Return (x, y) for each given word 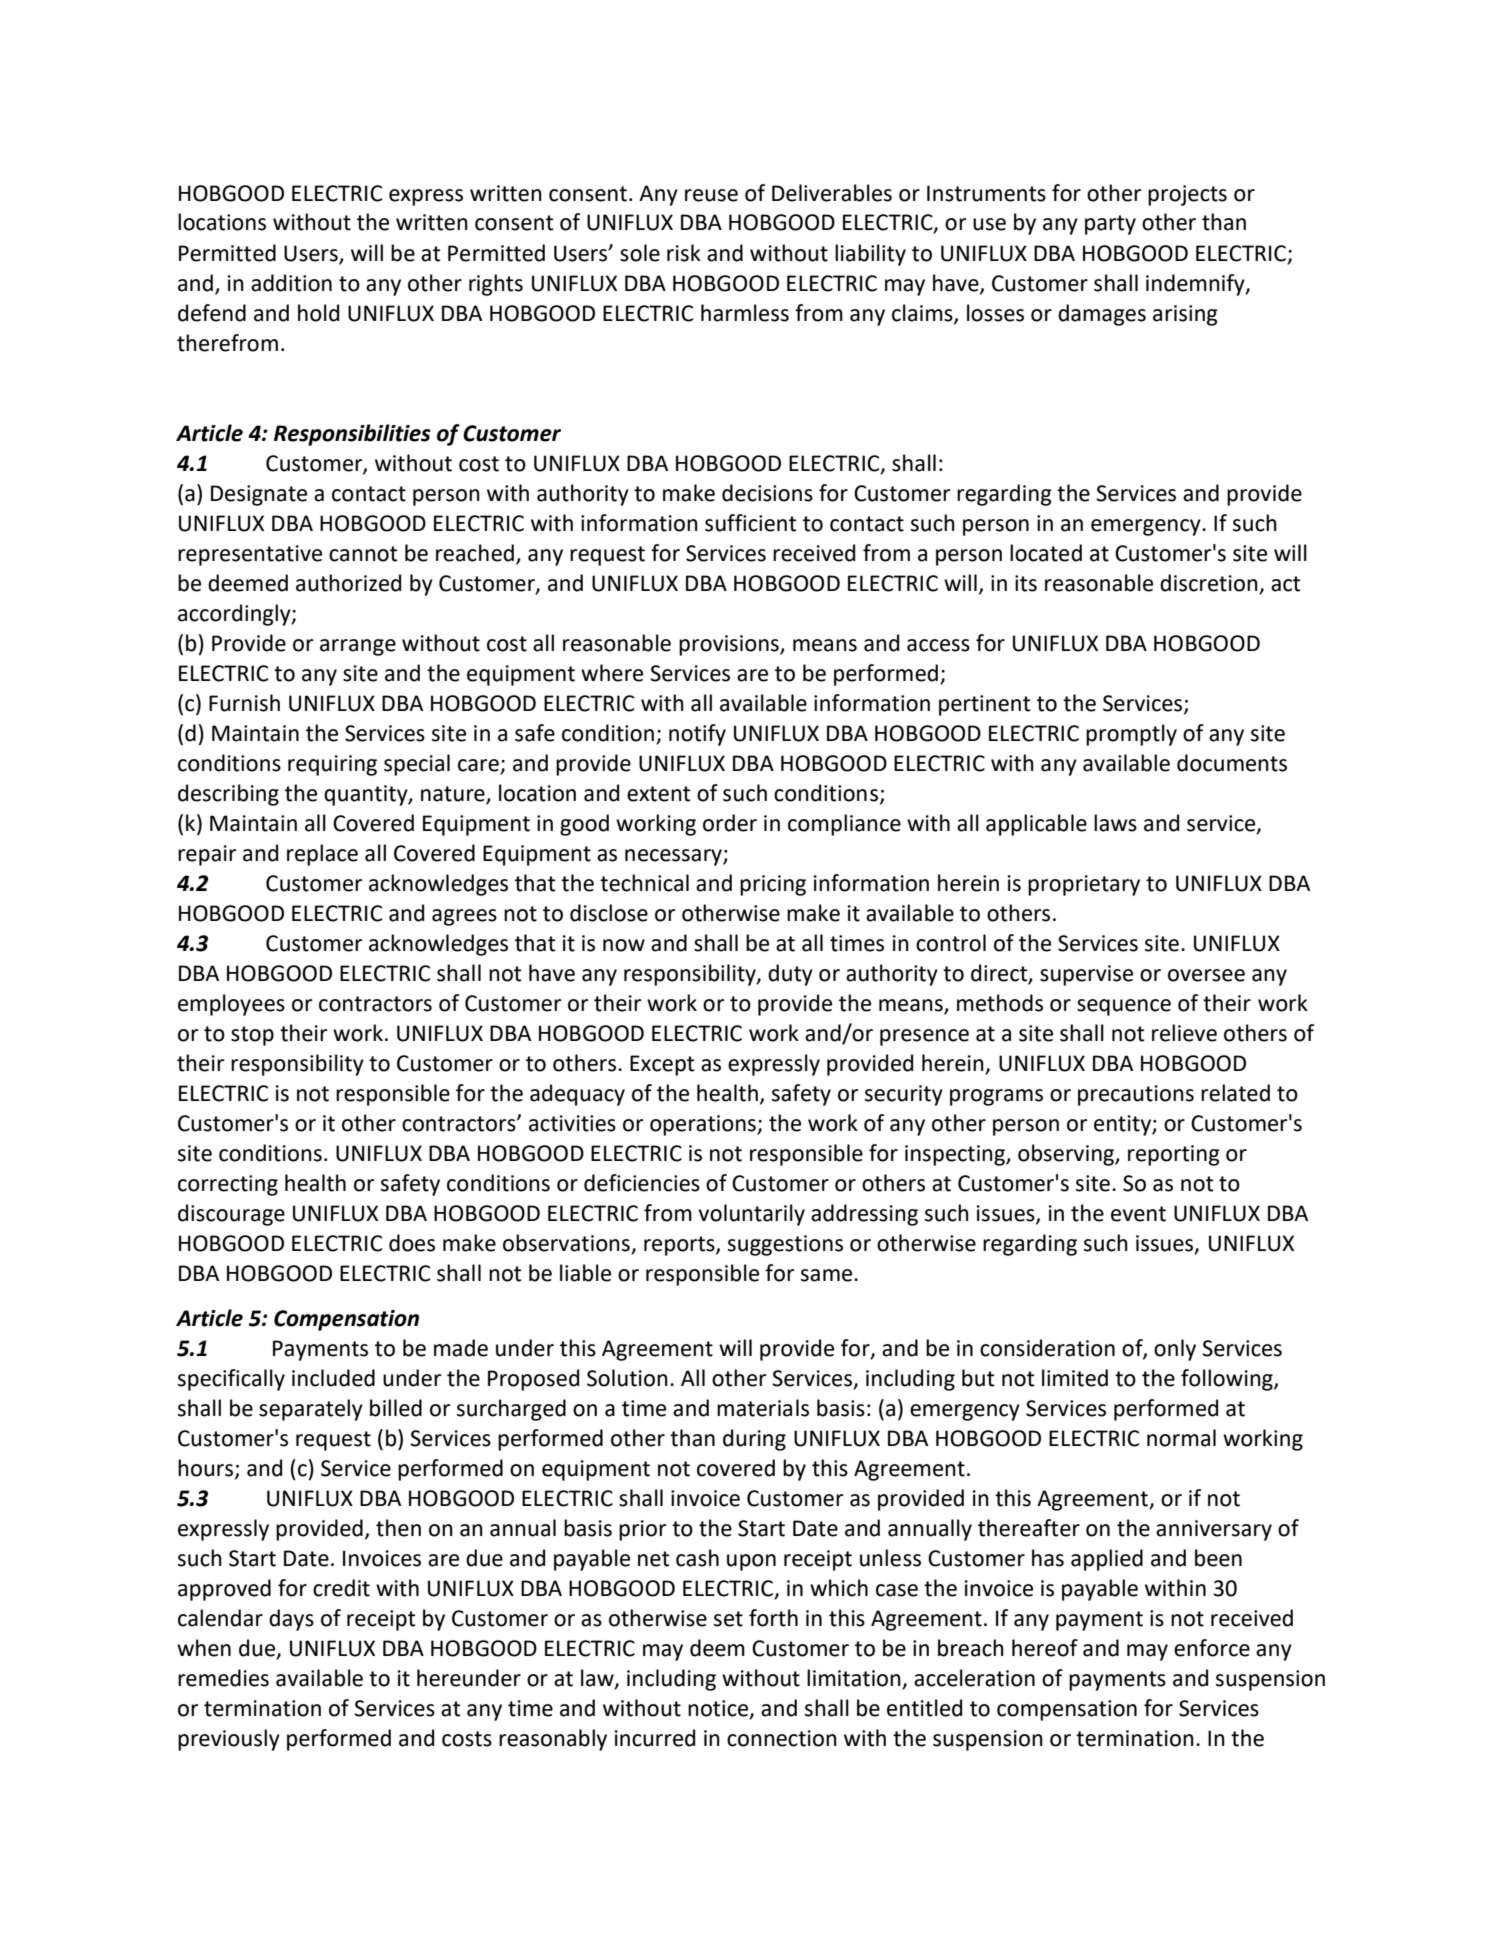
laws (1115, 823)
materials (763, 1408)
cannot (363, 554)
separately (311, 1410)
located (1046, 553)
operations (704, 1125)
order (730, 823)
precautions (1136, 1095)
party (1110, 225)
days (291, 1620)
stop (252, 1036)
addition (291, 283)
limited (1075, 1378)
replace (322, 855)
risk (684, 253)
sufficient (750, 523)
